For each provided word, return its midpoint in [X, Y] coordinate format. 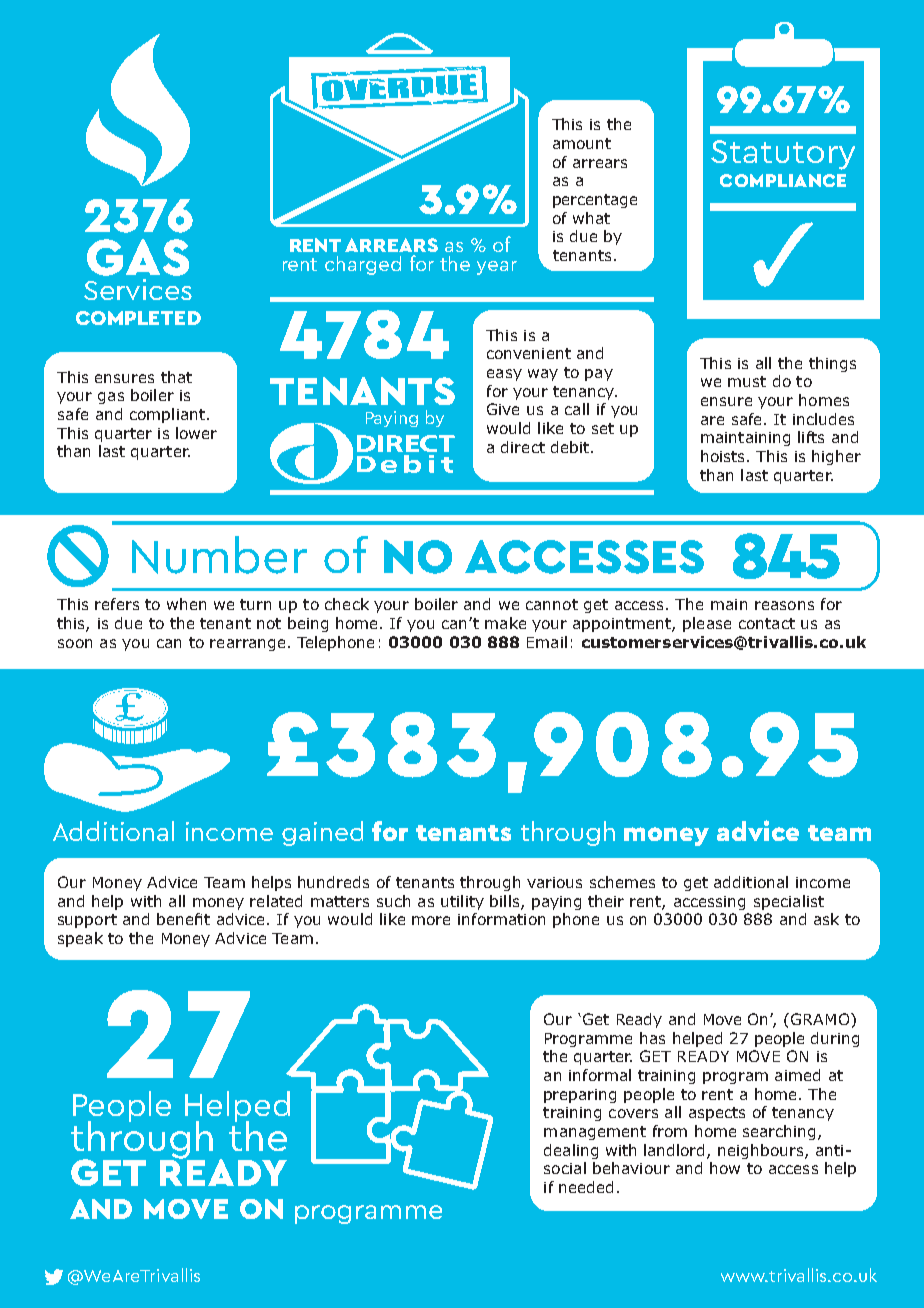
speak [80, 939]
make [505, 623]
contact [767, 623]
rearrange [247, 645]
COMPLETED [138, 318]
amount [582, 143]
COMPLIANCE [783, 180]
